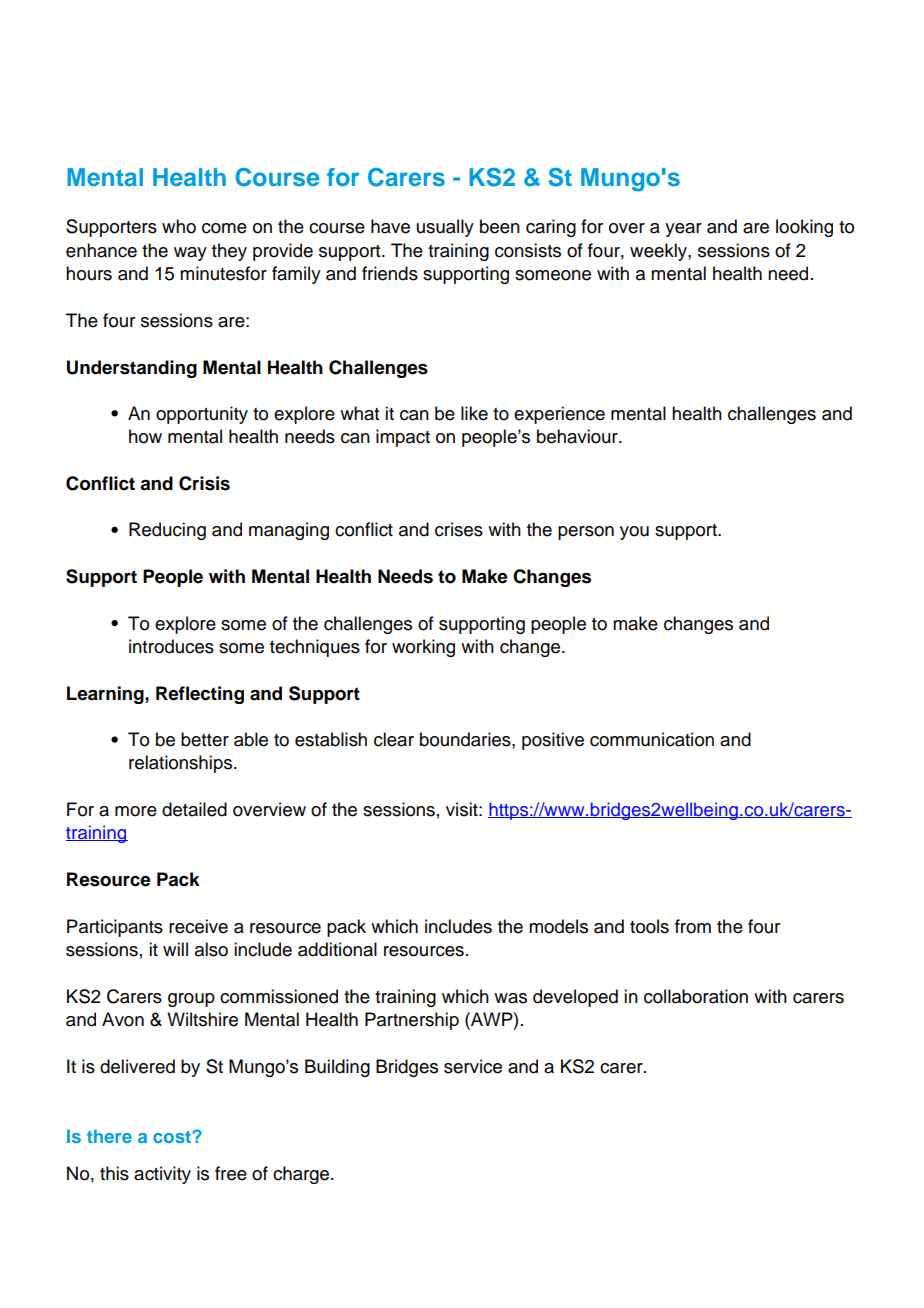 This screenshot has height=1308, width=924. I want to click on crises, so click(459, 529).
